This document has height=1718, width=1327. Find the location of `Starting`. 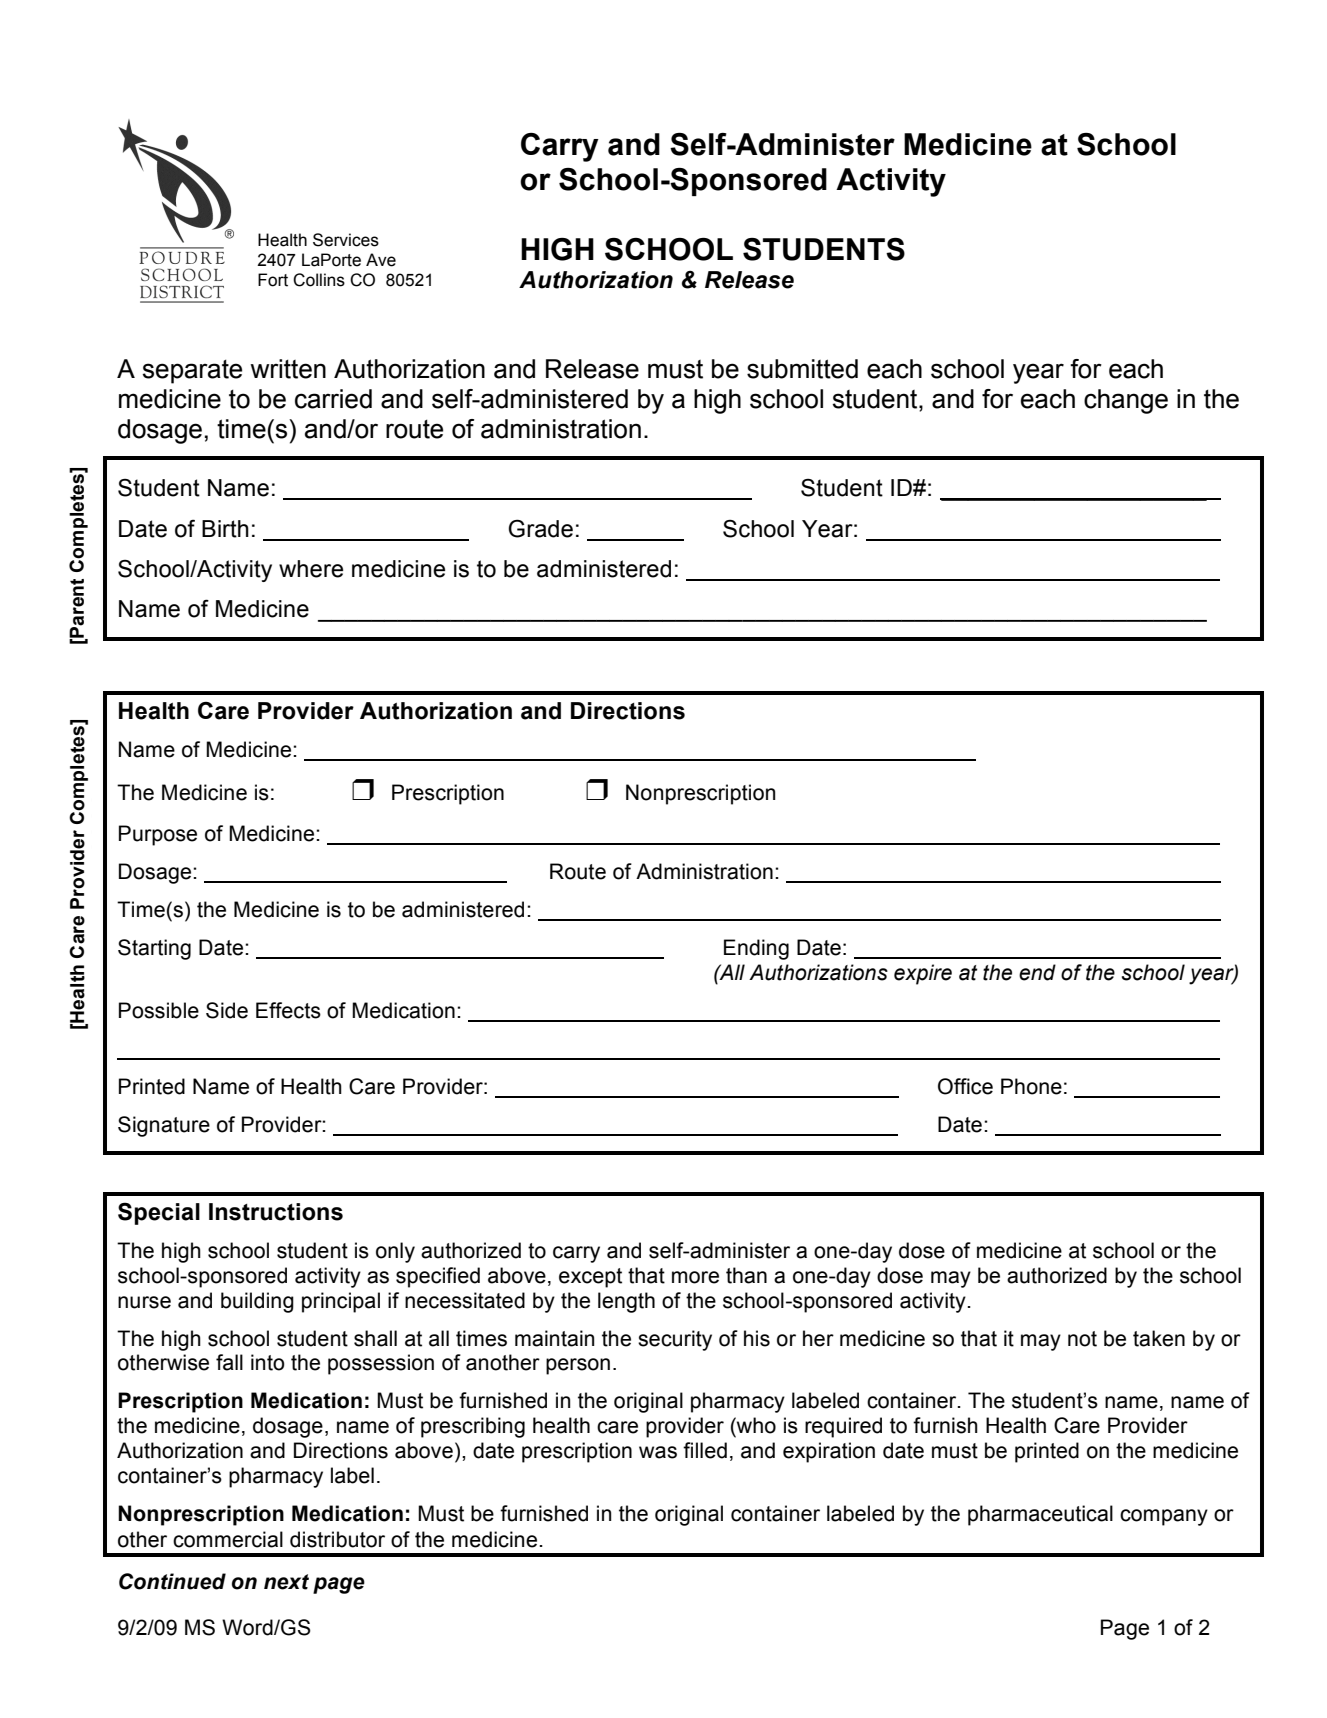

Starting is located at coordinates (154, 949).
